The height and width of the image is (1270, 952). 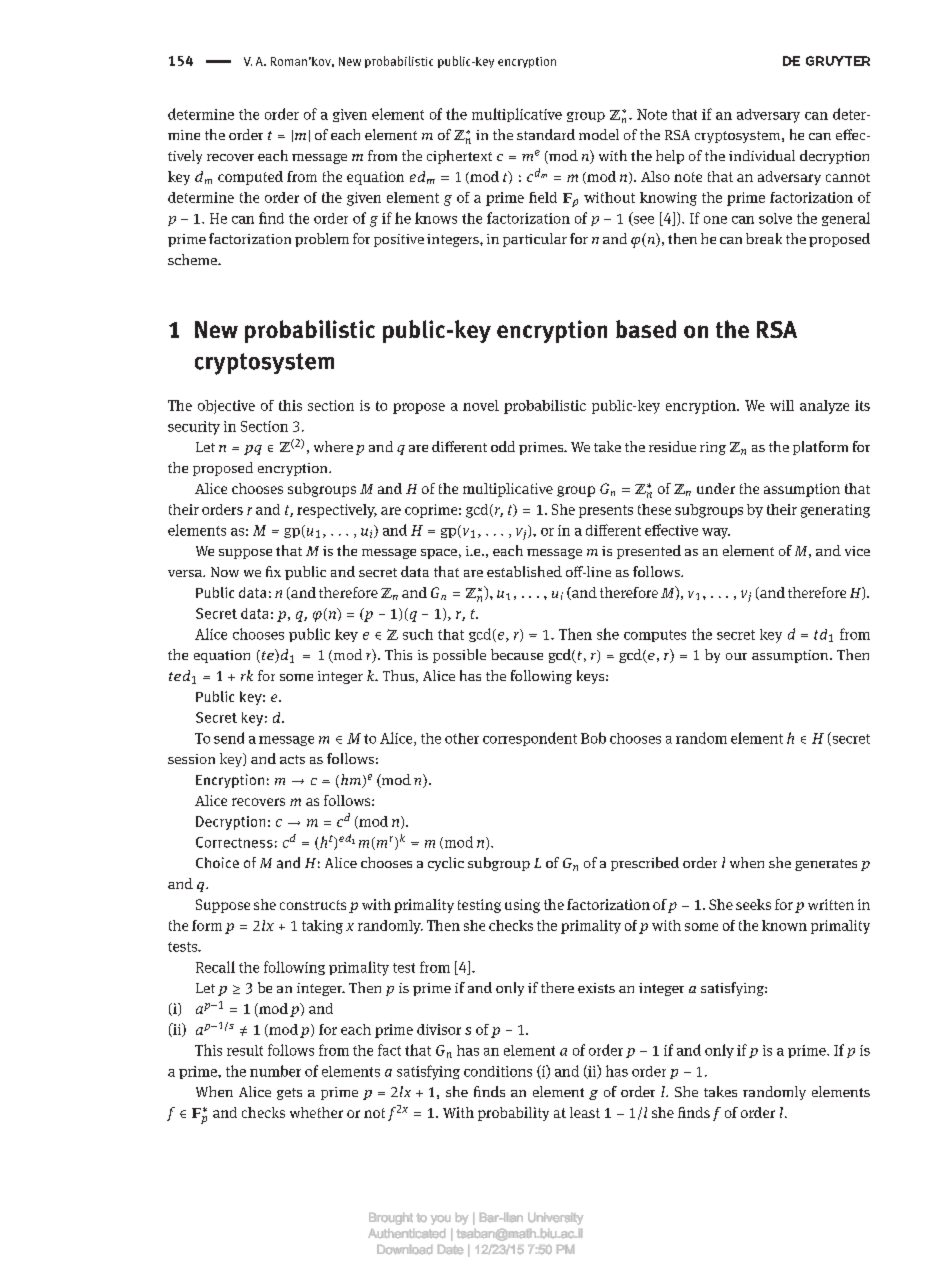 What do you see at coordinates (762, 155) in the image?
I see `individual` at bounding box center [762, 155].
